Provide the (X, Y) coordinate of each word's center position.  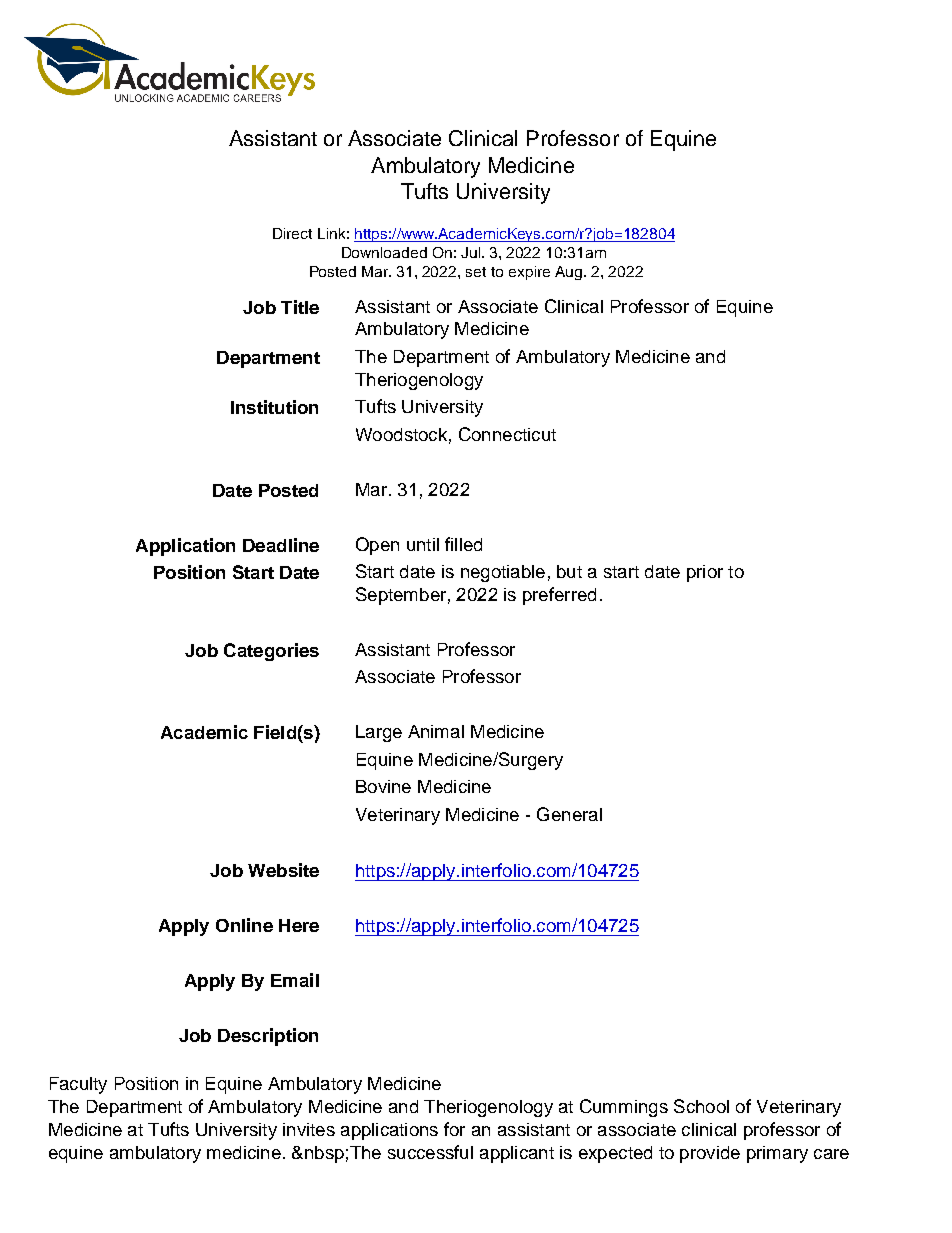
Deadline (281, 545)
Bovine (383, 786)
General (569, 814)
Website (283, 870)
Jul (472, 252)
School (701, 1106)
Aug (568, 273)
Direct (292, 233)
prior (705, 573)
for (454, 1129)
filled (463, 544)
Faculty (78, 1085)
